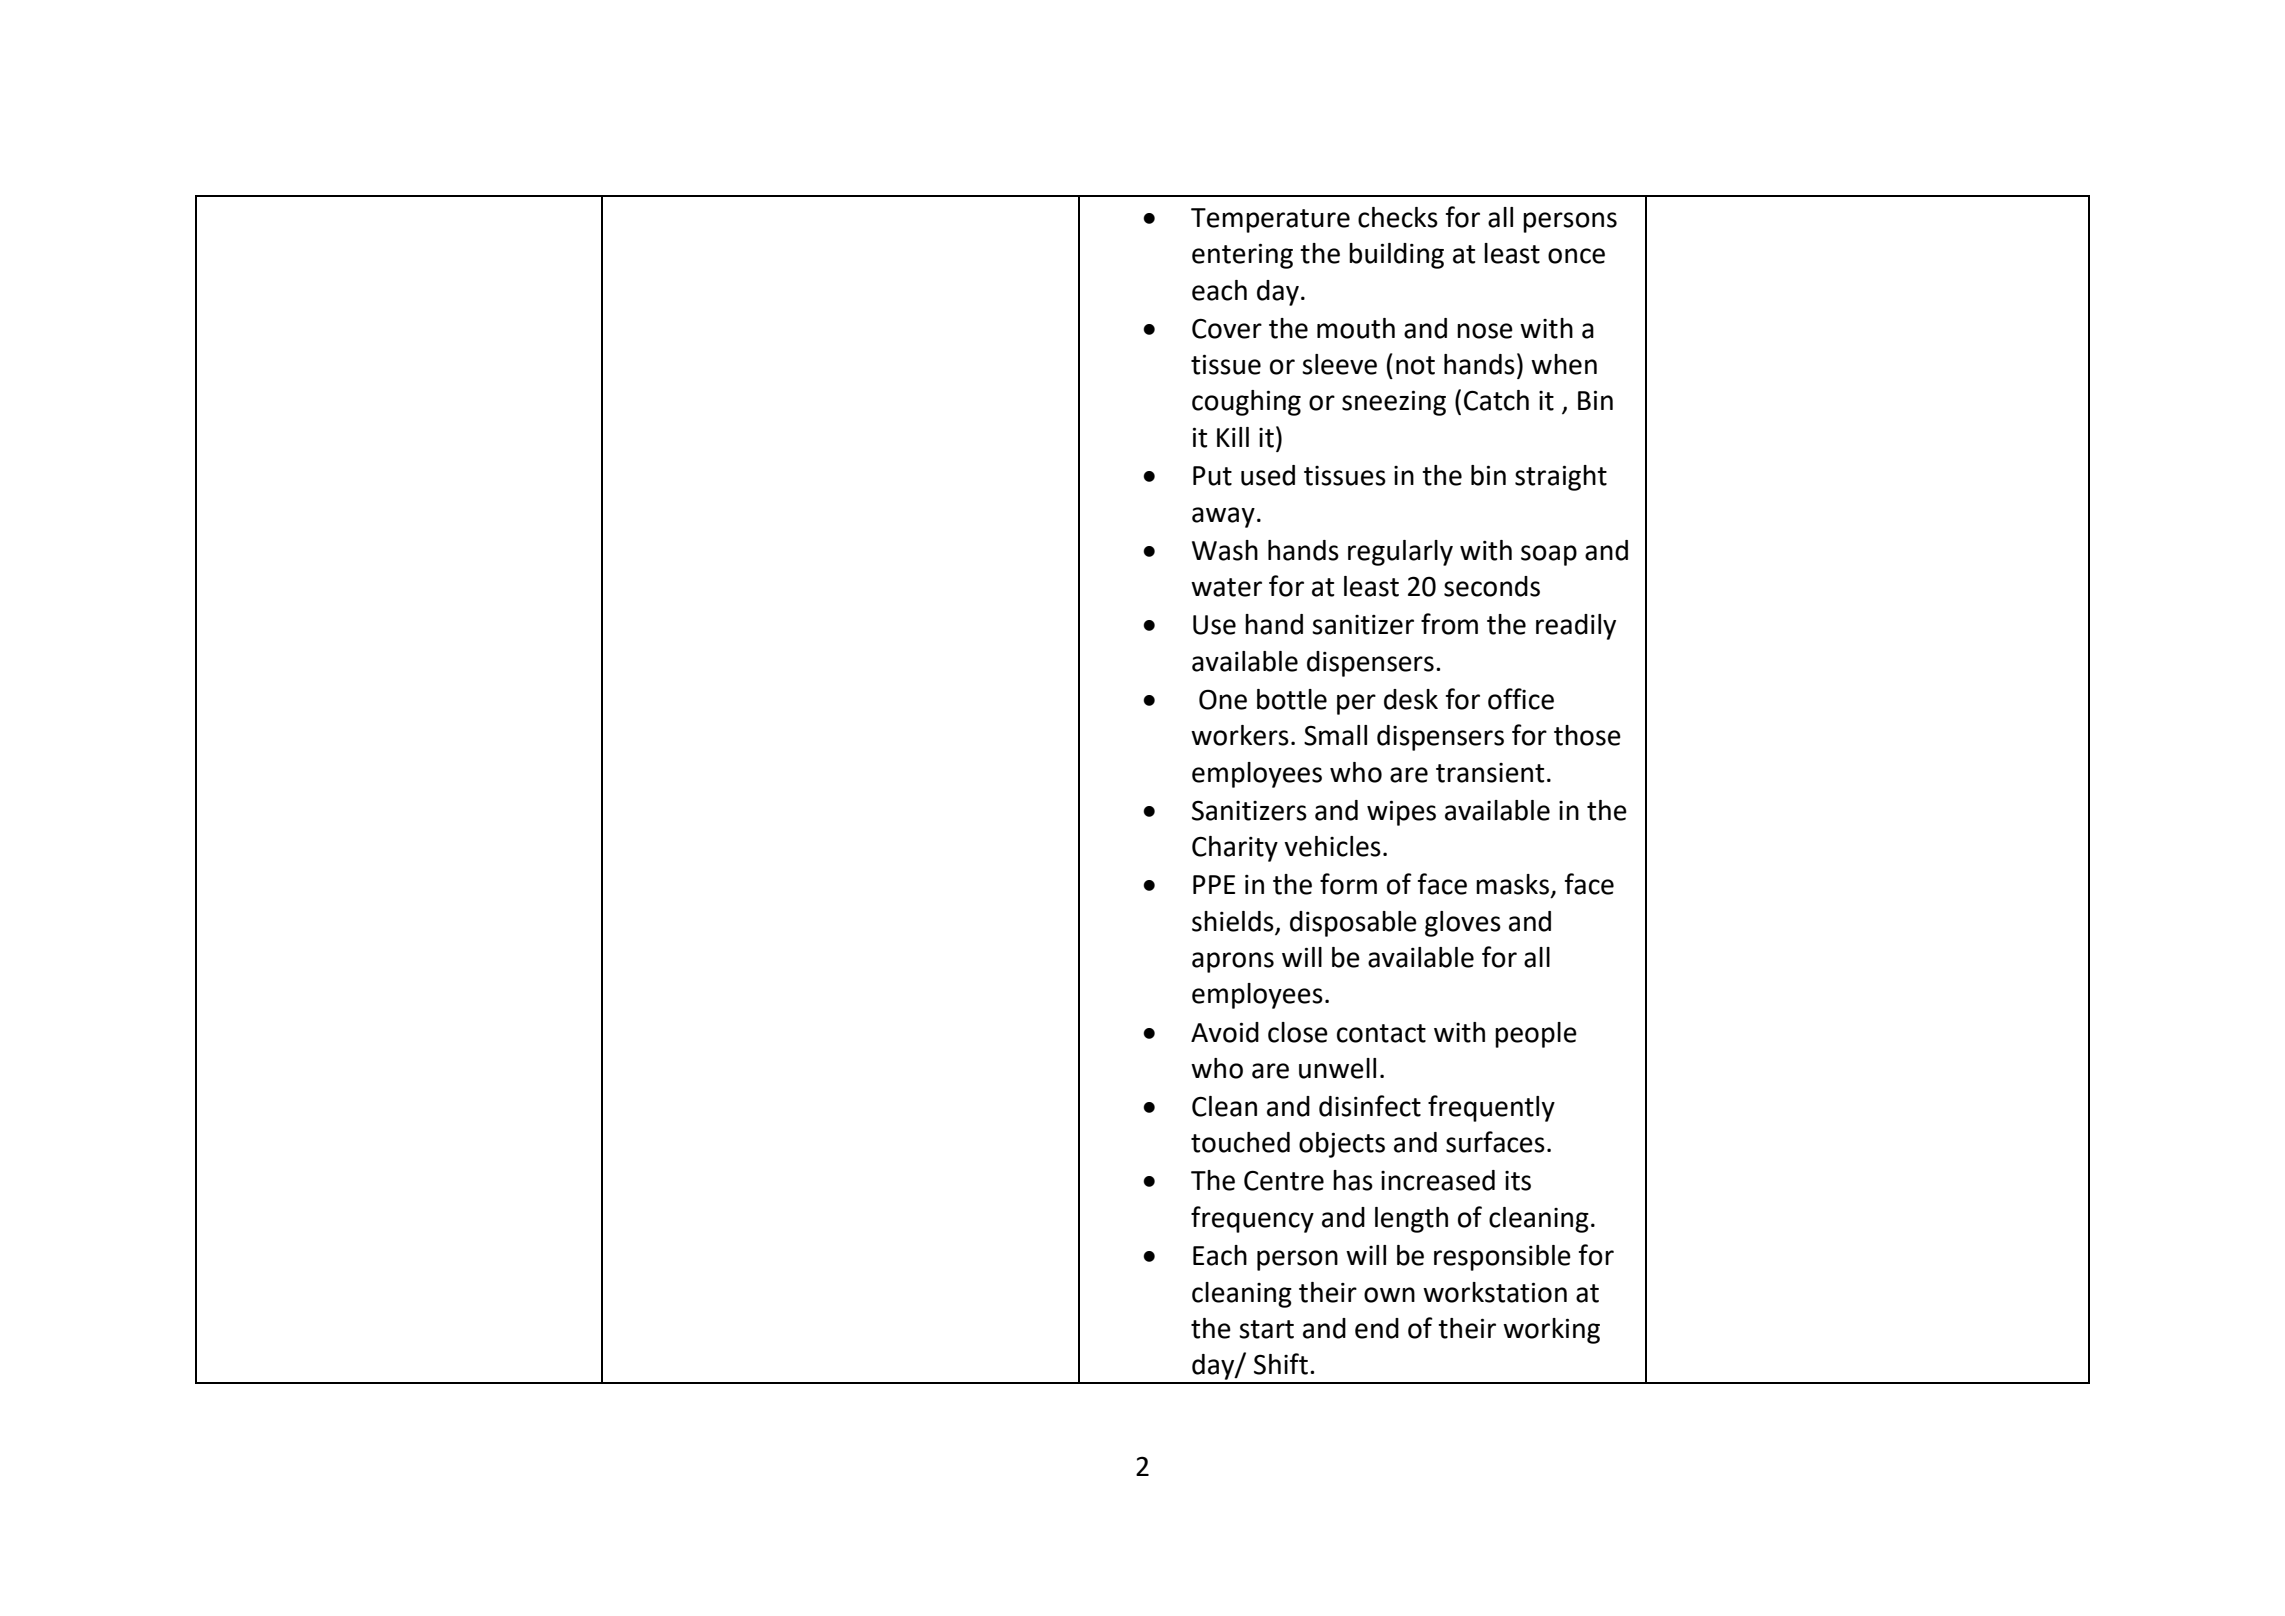  I want to click on start, so click(1266, 1329).
